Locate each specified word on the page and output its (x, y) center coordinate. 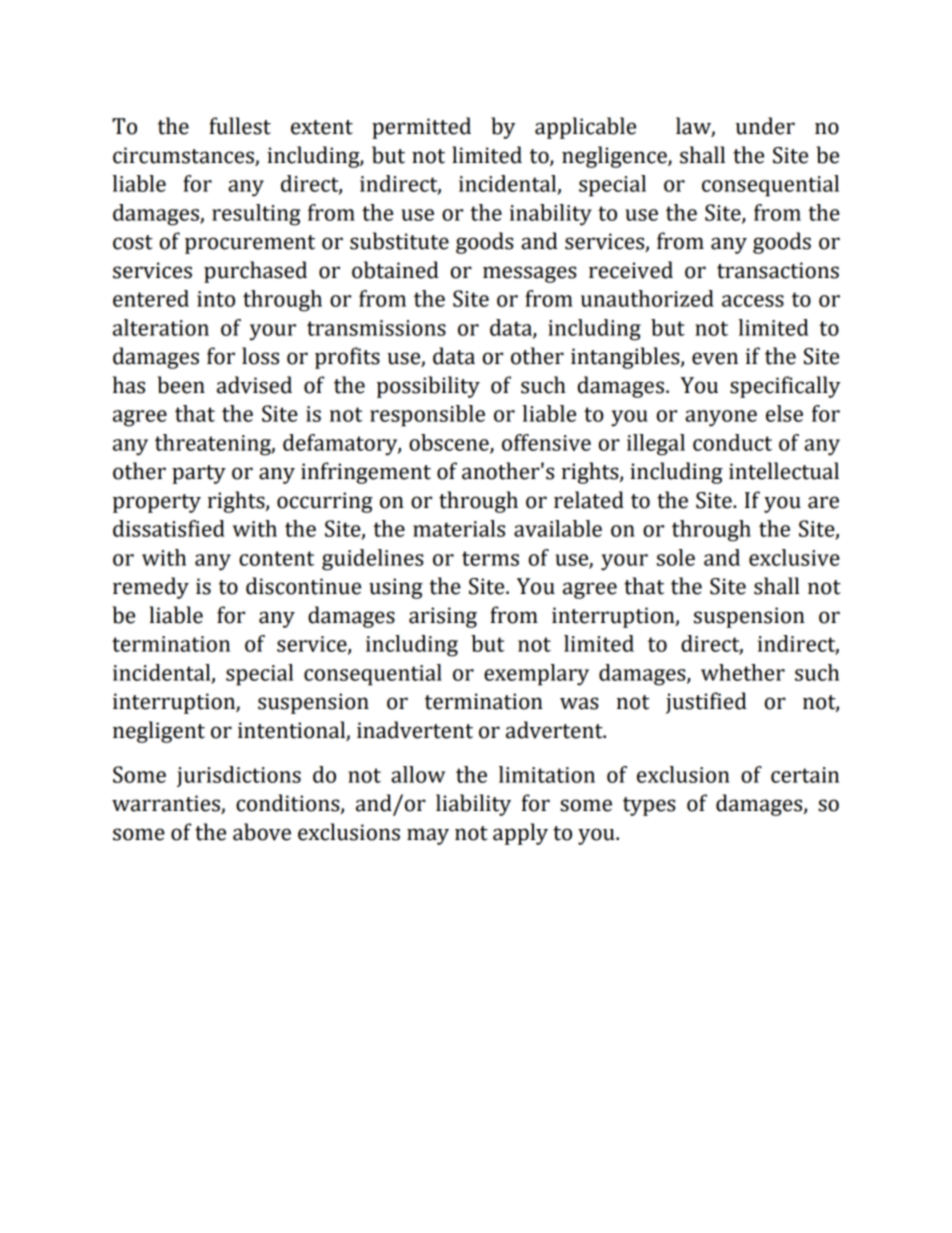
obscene (450, 443)
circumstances (184, 156)
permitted (421, 128)
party (199, 474)
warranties (167, 804)
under (765, 126)
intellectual (784, 471)
